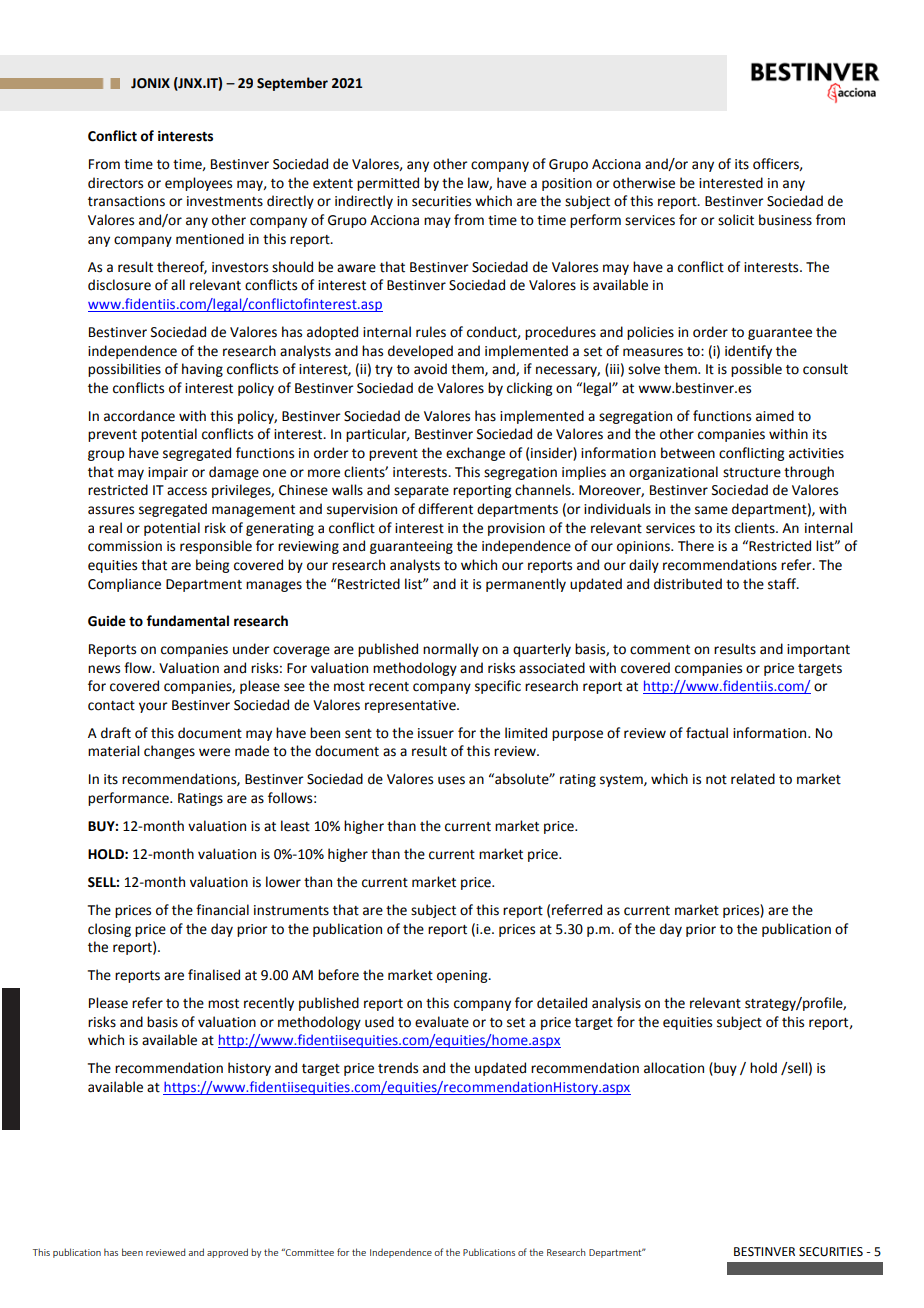  What do you see at coordinates (198, 184) in the screenshot?
I see `employees` at bounding box center [198, 184].
